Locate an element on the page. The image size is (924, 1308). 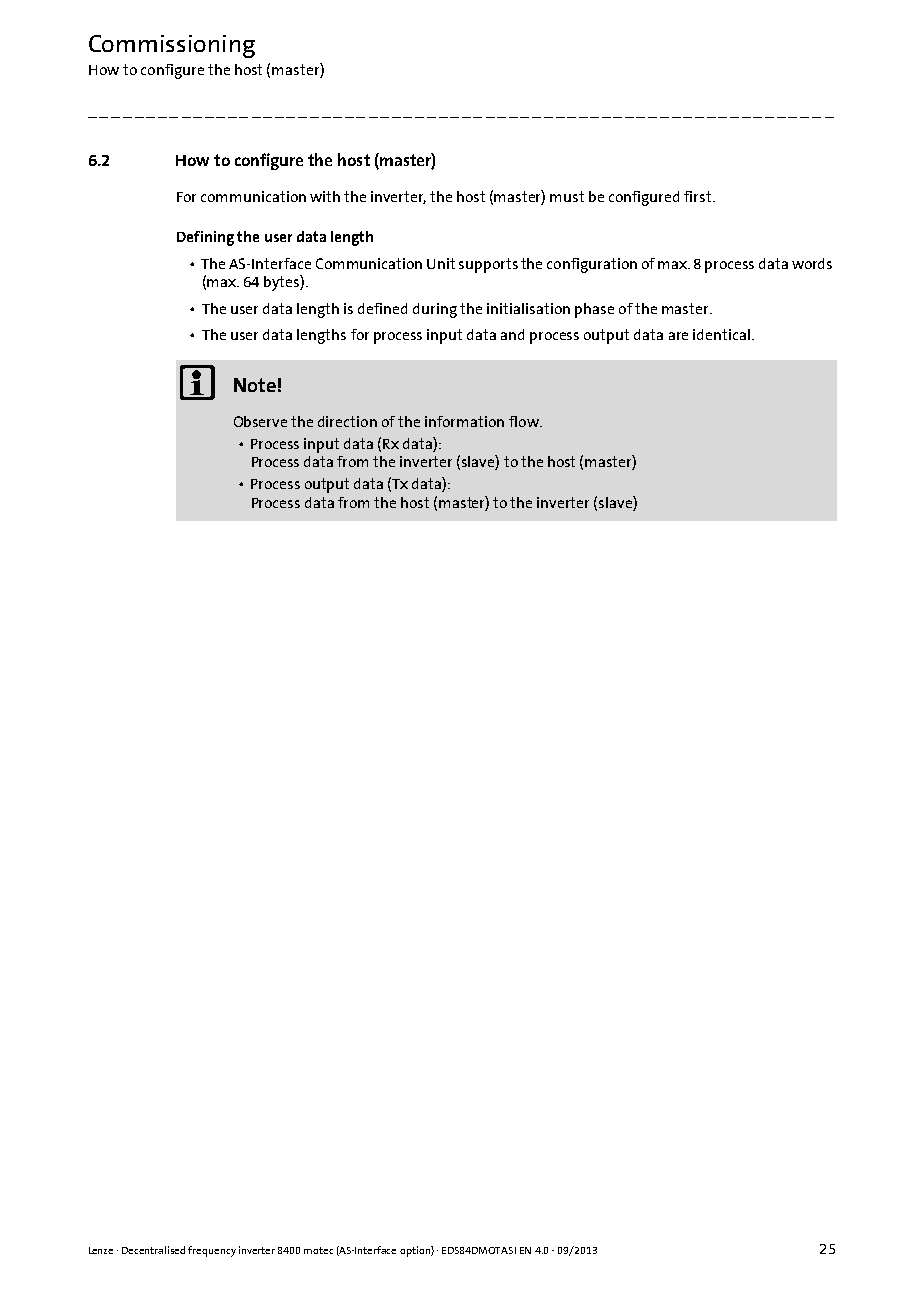
information is located at coordinates (464, 421).
